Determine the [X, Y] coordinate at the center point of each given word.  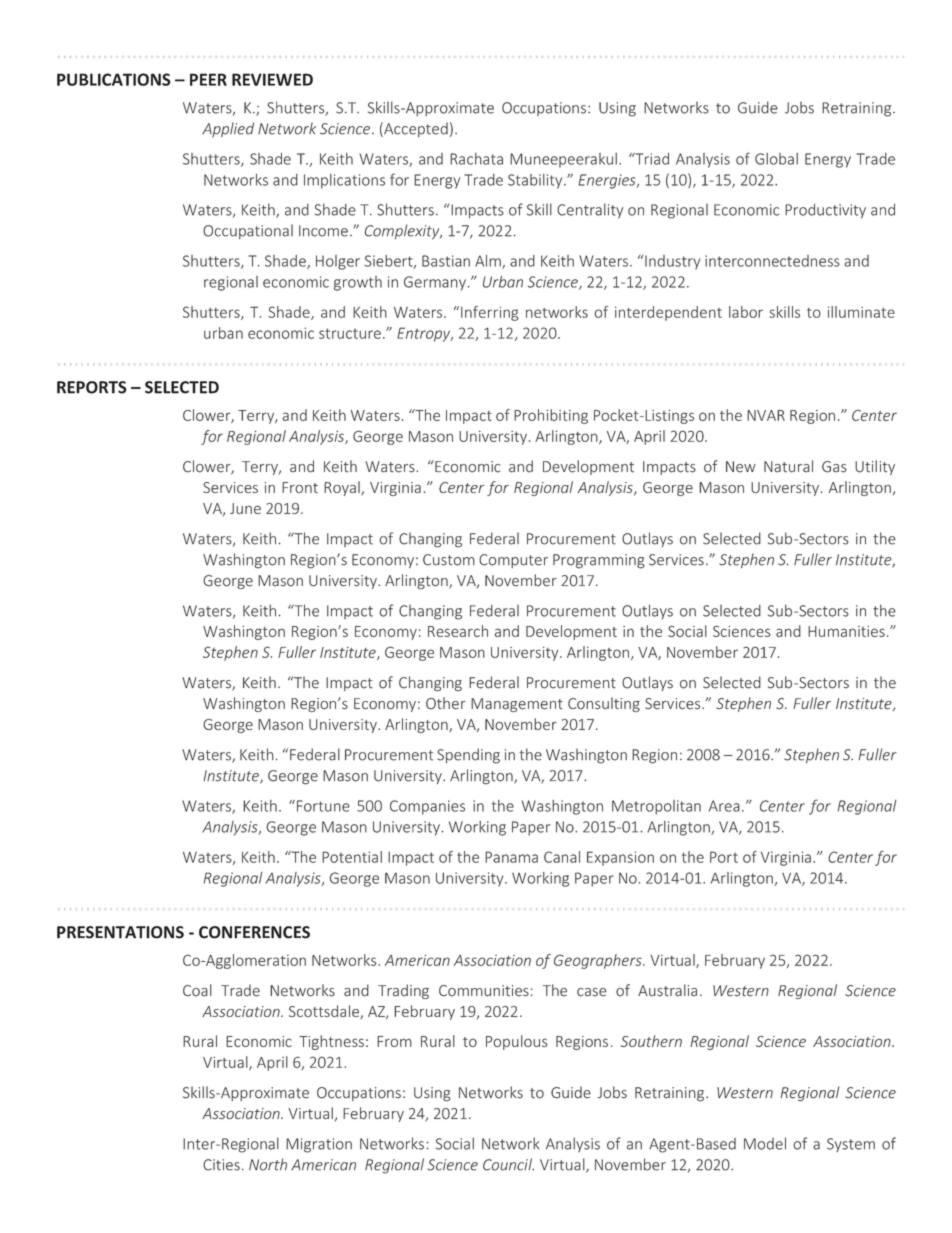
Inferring [490, 313]
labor [746, 312]
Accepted [415, 129]
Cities [221, 1165]
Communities [484, 991]
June [245, 508]
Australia [667, 990]
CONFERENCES [254, 932]
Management [517, 705]
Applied [228, 129]
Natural [788, 466]
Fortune [323, 806]
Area [724, 806]
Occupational [248, 231]
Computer [513, 561]
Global [776, 159]
